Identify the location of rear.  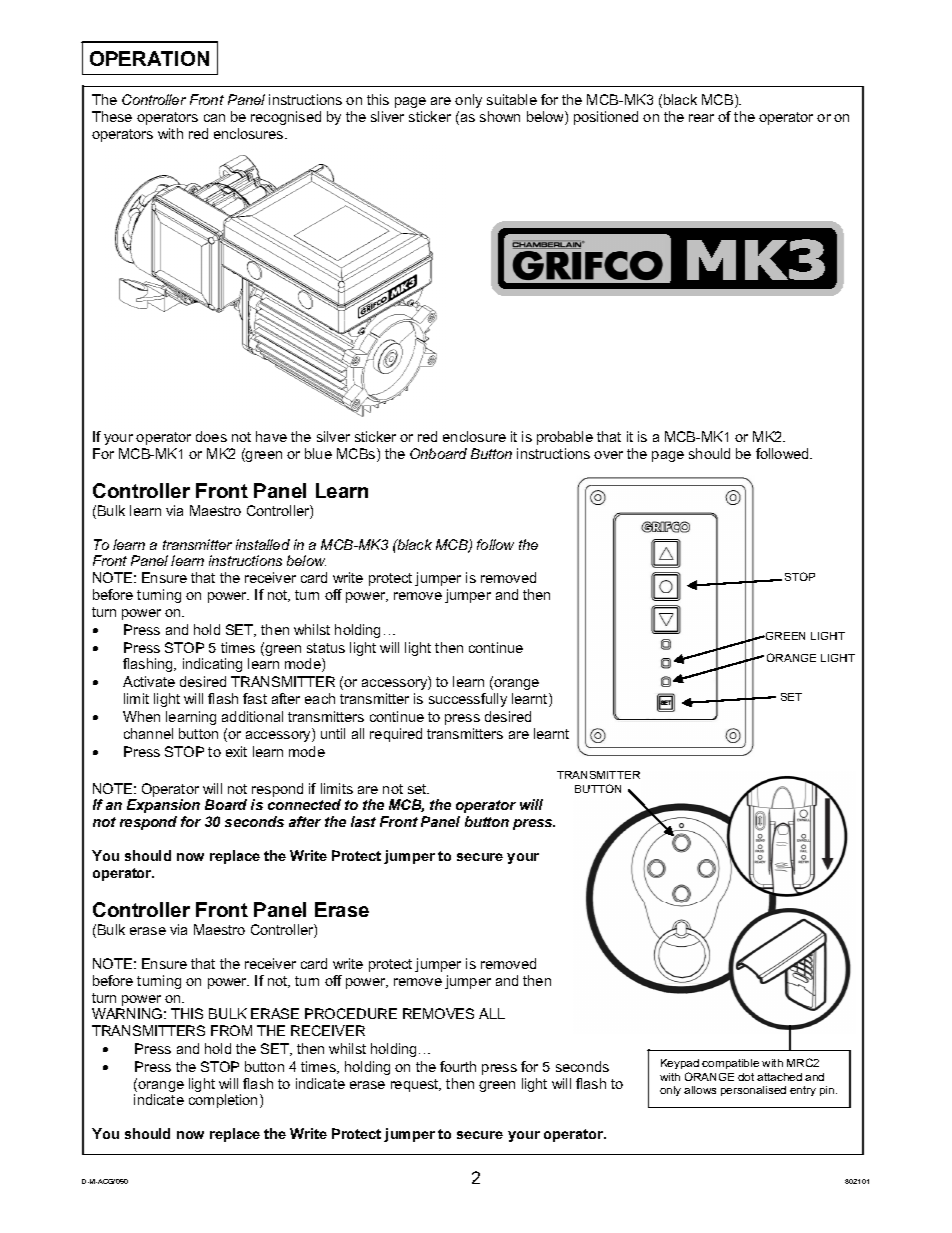
(701, 118).
